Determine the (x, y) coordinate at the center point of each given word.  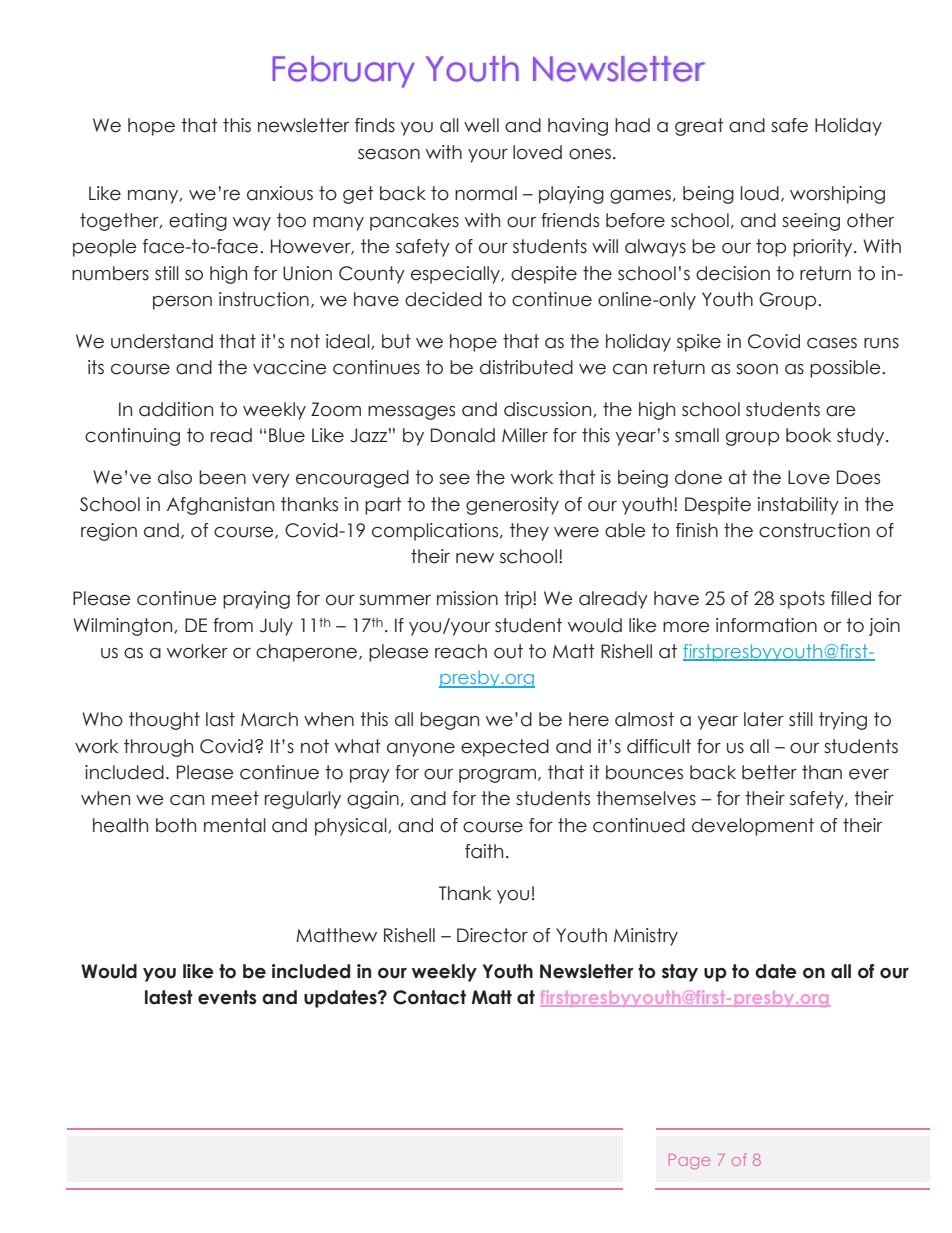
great (699, 127)
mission (467, 598)
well (481, 125)
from (233, 625)
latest (169, 997)
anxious (280, 193)
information (766, 625)
